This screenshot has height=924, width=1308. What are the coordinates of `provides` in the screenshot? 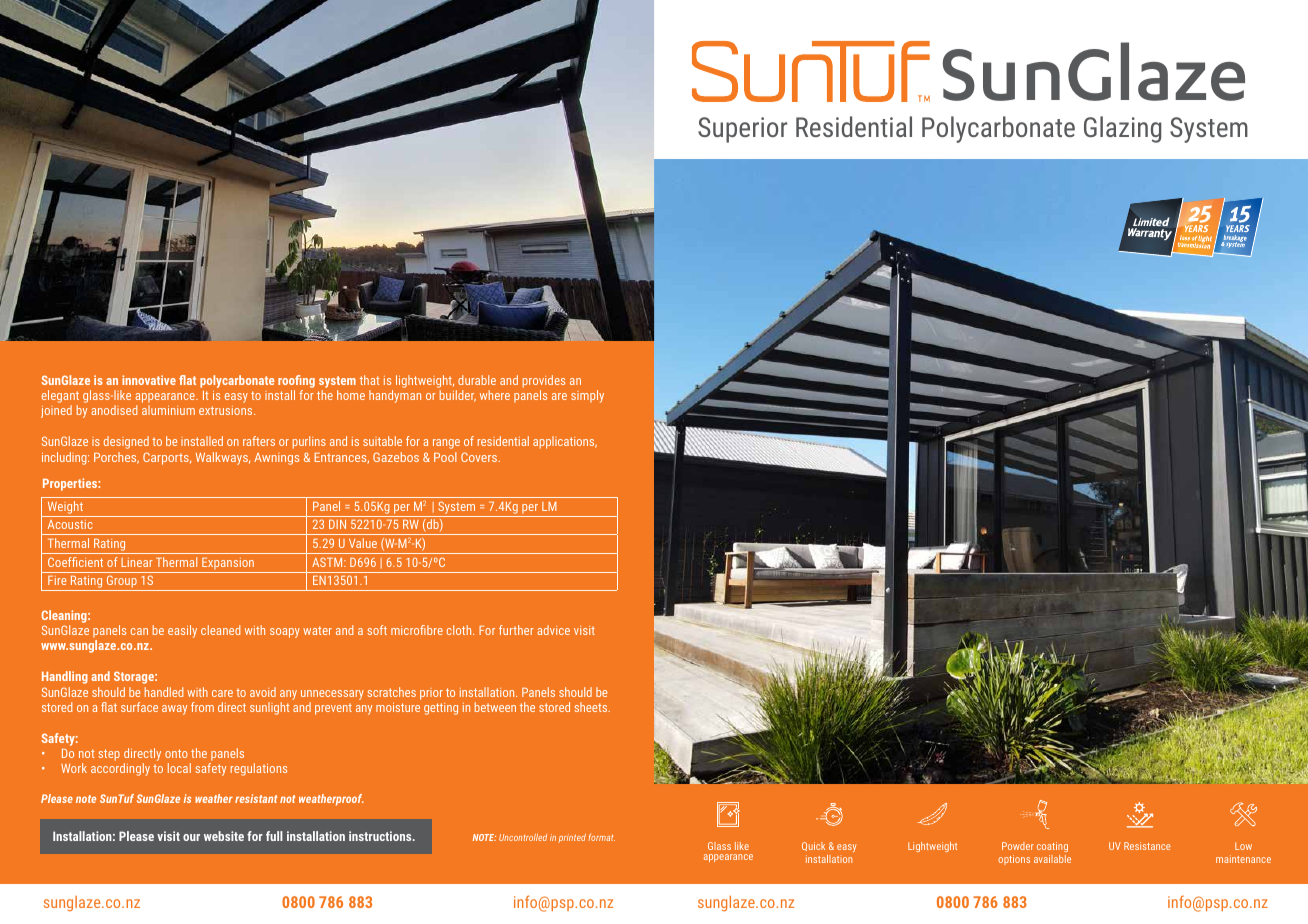 It's located at (544, 381).
